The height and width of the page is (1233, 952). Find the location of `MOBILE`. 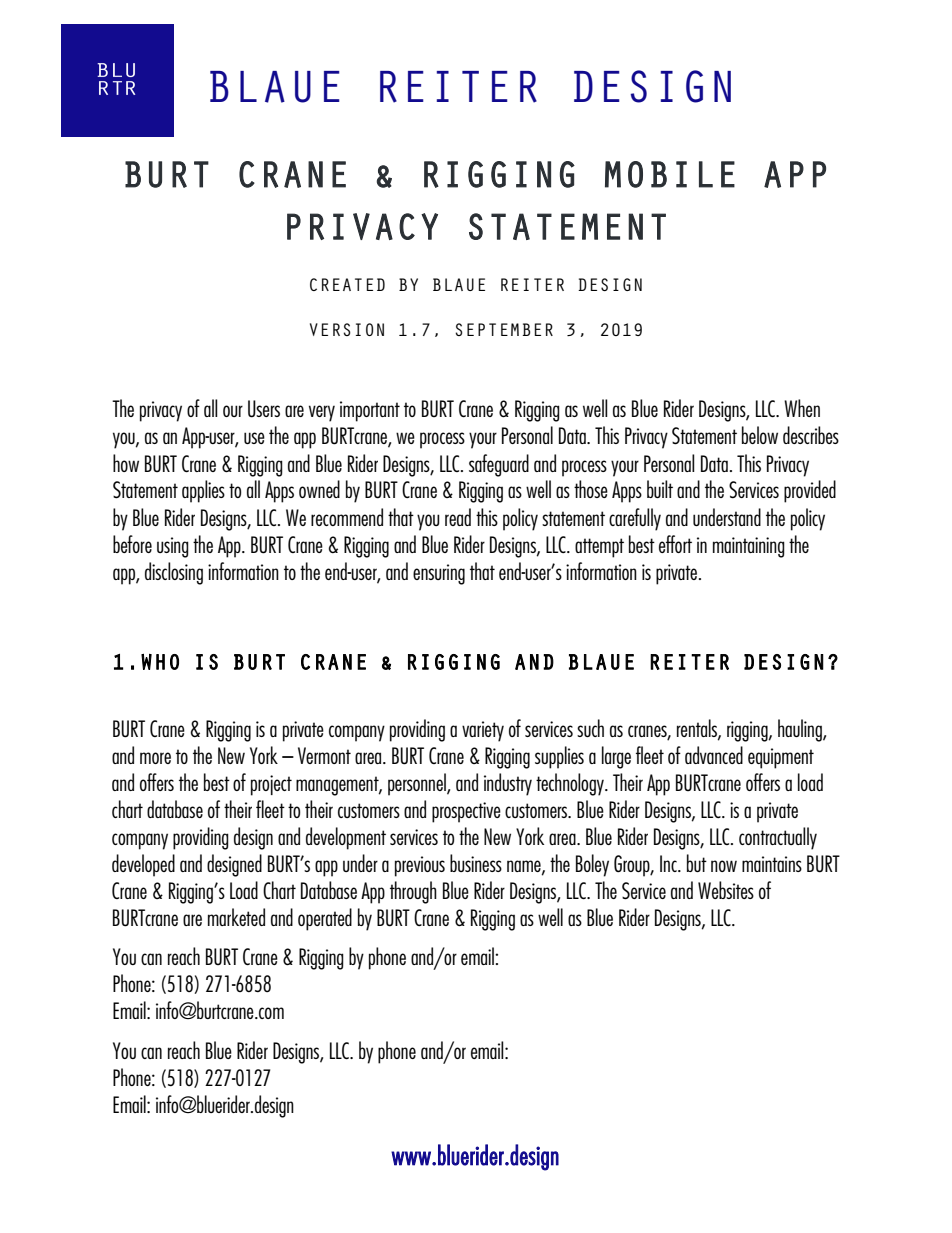

MOBILE is located at coordinates (670, 174).
